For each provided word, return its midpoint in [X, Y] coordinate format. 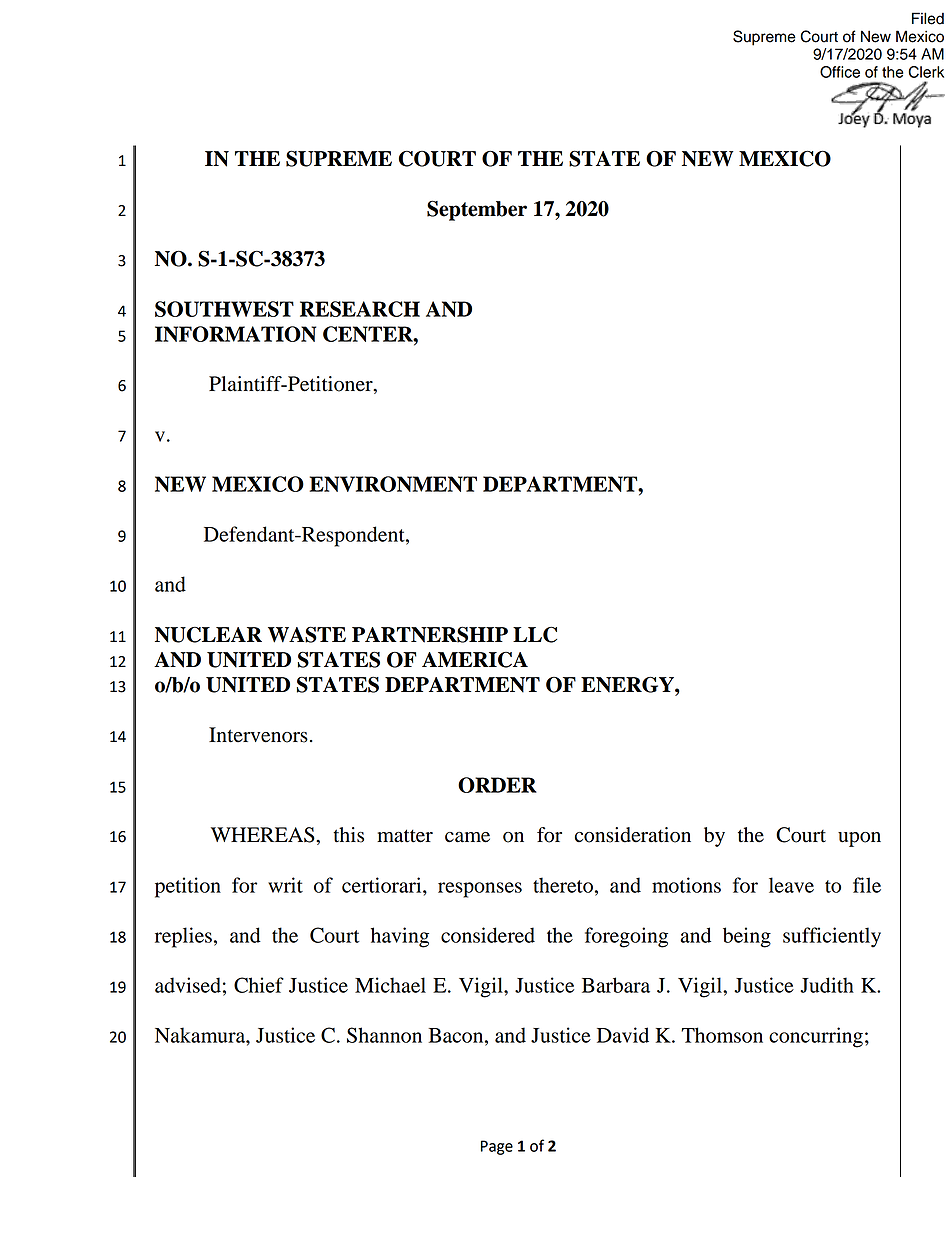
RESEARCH [360, 309]
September [477, 210]
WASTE [307, 634]
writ [285, 885]
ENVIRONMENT [393, 484]
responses [480, 890]
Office [840, 72]
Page [497, 1147]
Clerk [926, 72]
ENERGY [628, 684]
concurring [816, 1037]
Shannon [384, 1035]
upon [859, 839]
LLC [535, 634]
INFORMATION [235, 334]
